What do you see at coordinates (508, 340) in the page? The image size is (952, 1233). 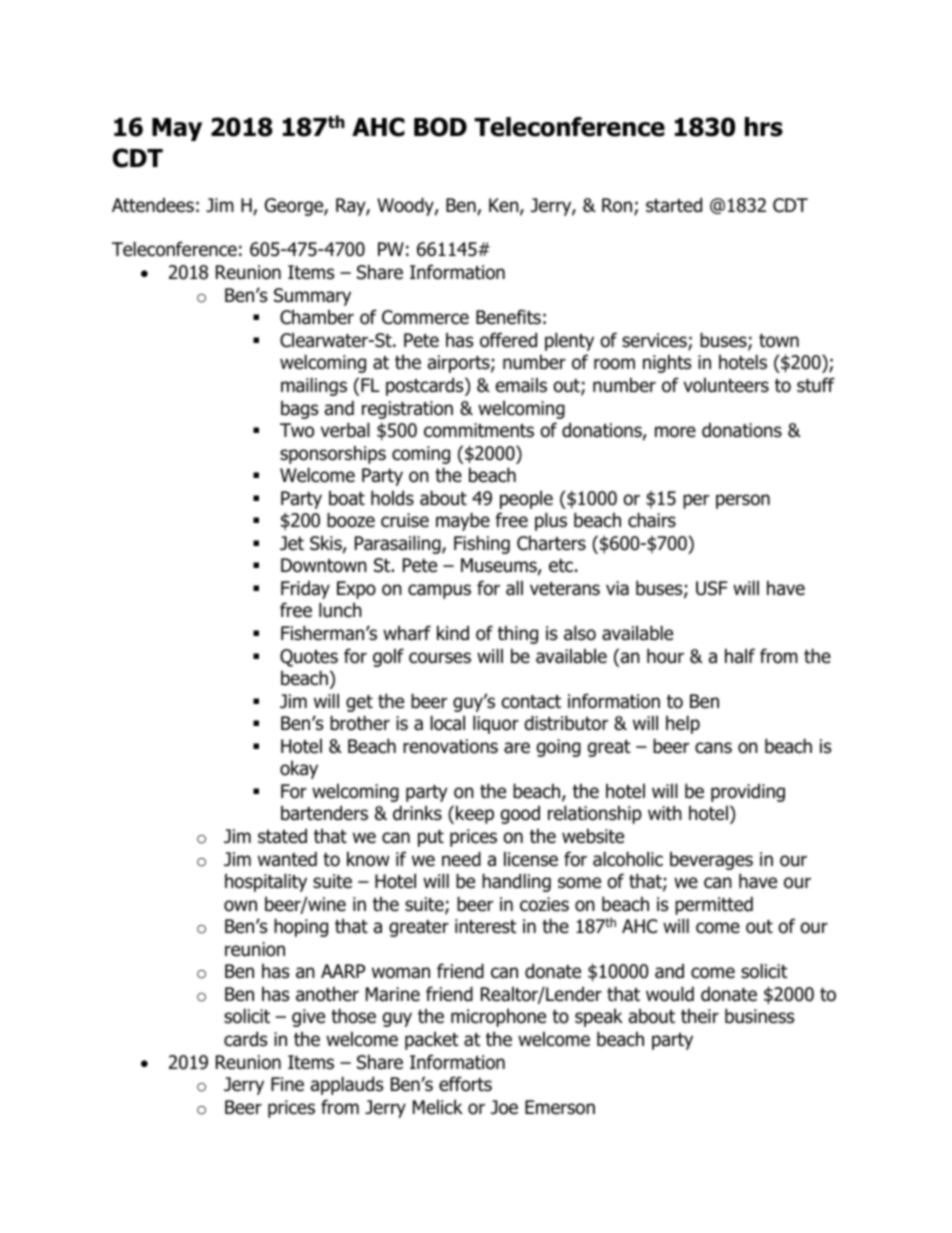 I see `offered` at bounding box center [508, 340].
